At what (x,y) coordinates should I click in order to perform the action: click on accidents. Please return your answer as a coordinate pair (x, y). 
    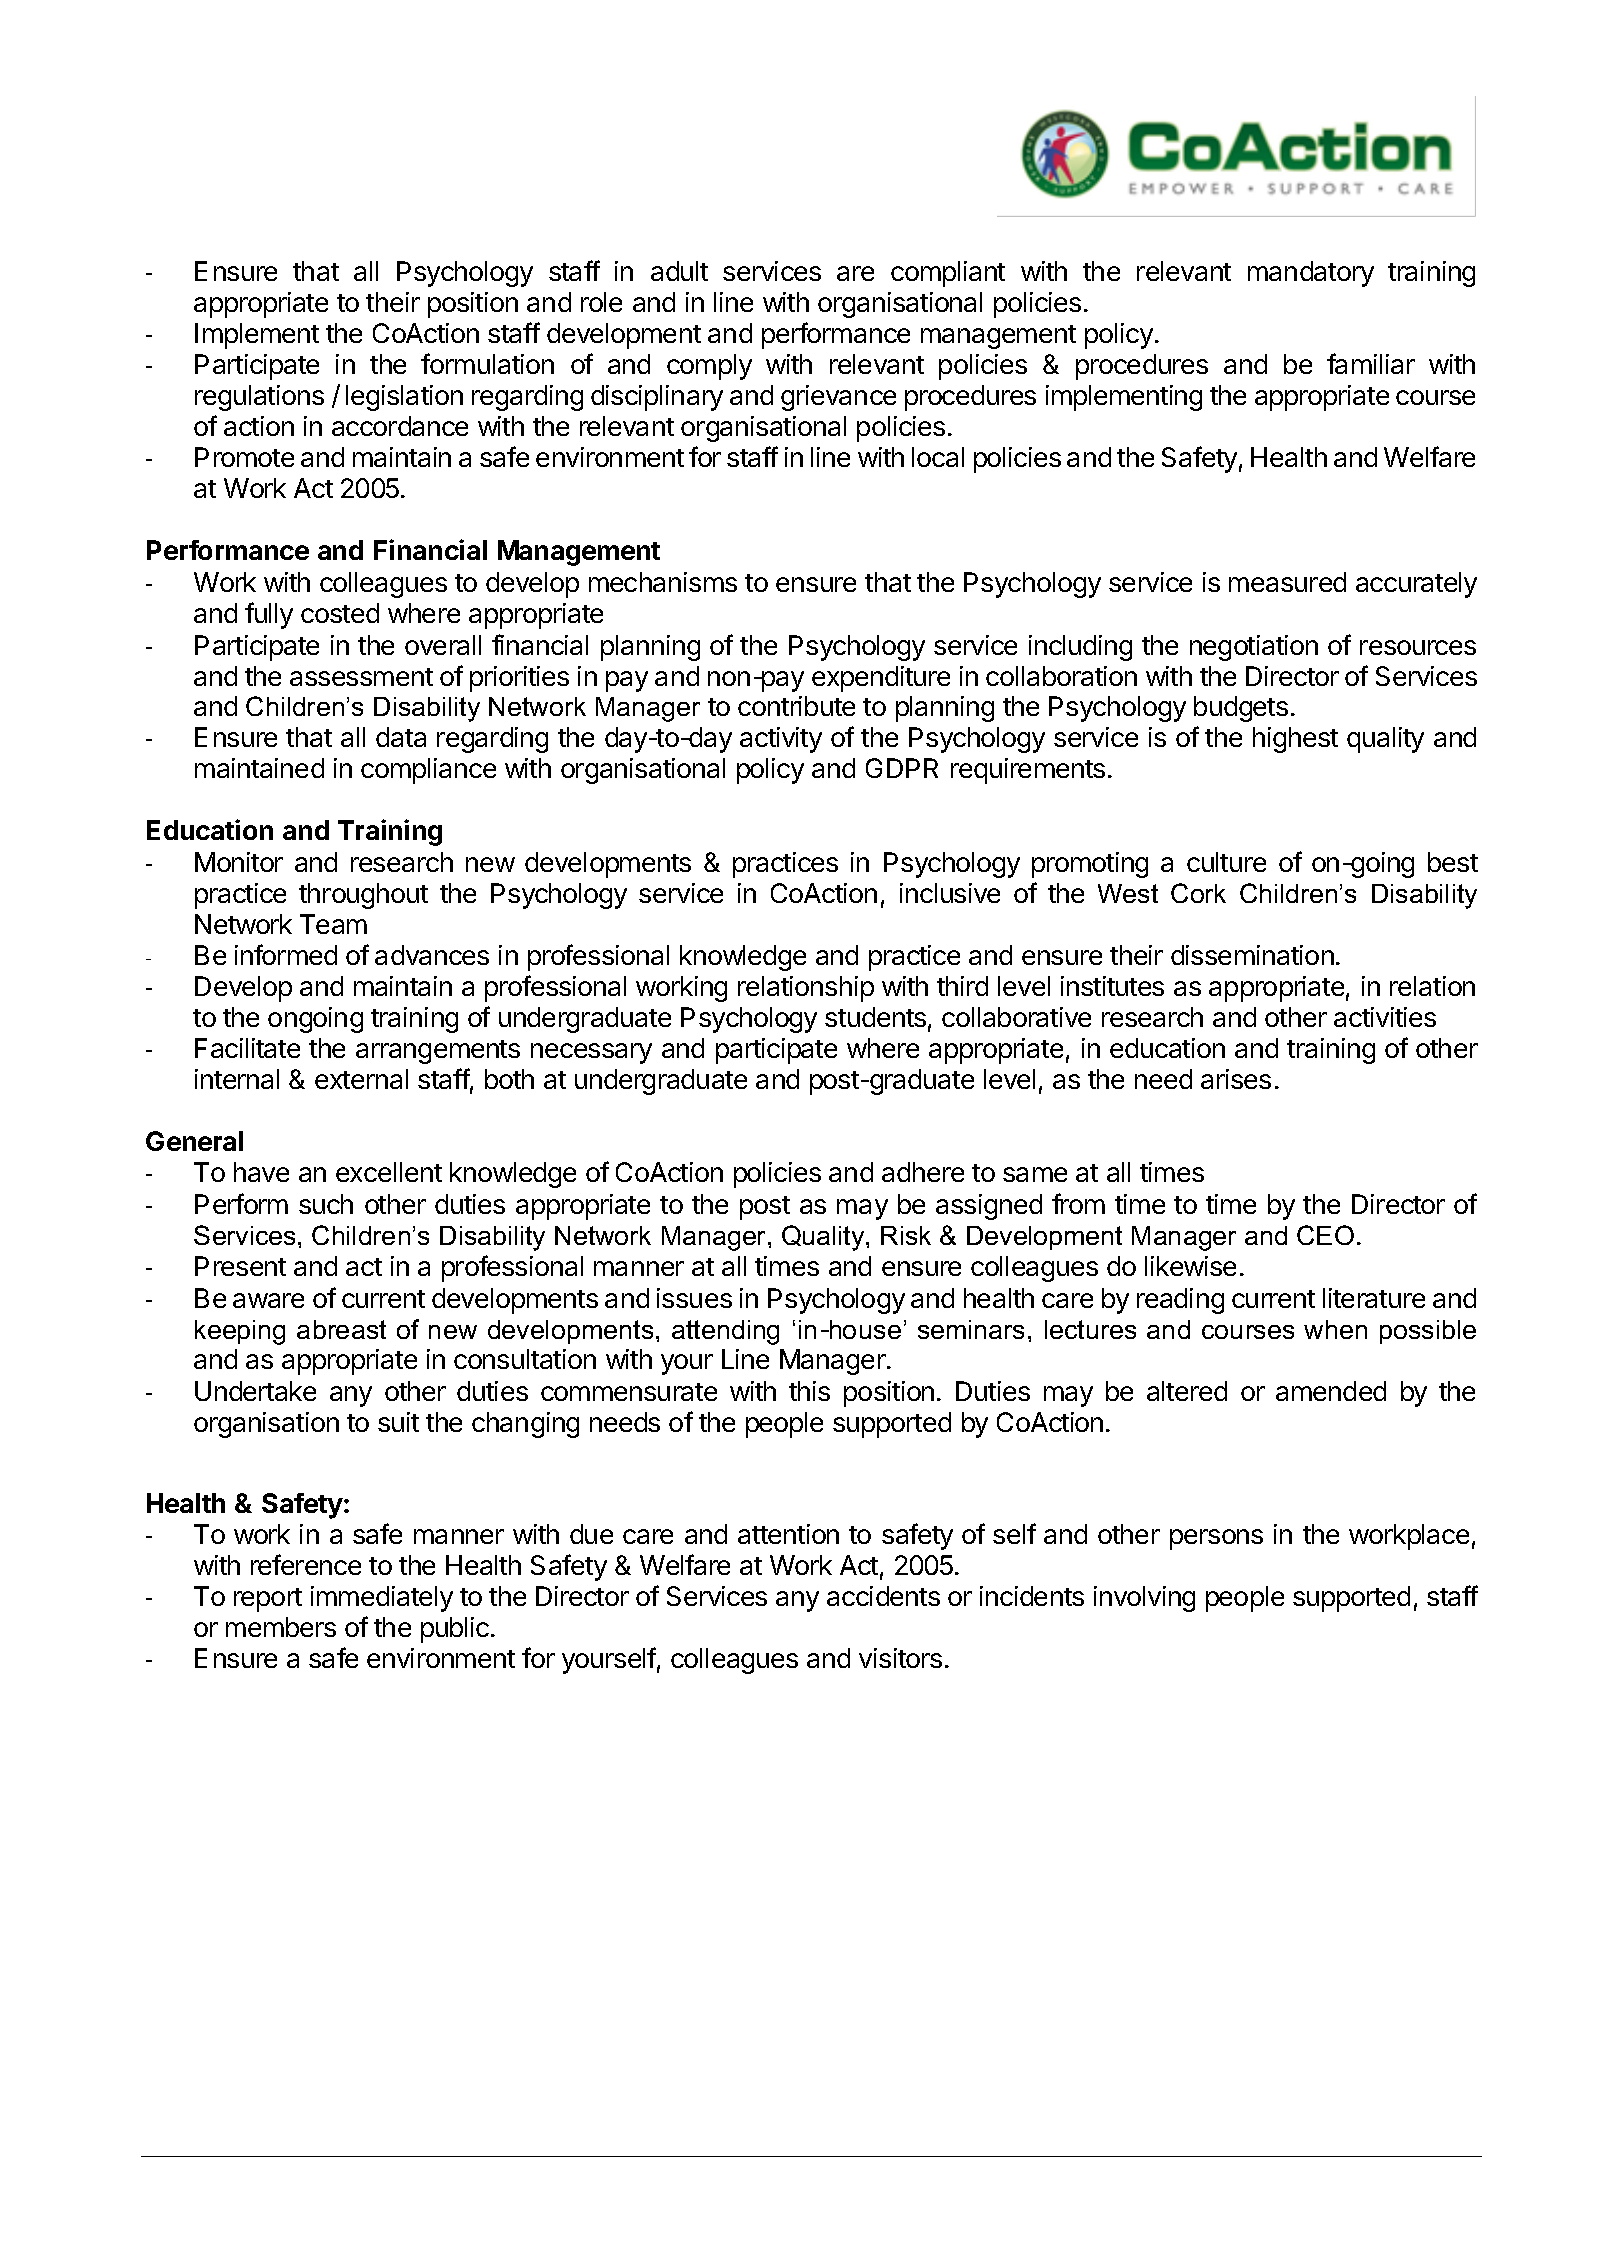
    Looking at the image, I should click on (883, 1596).
